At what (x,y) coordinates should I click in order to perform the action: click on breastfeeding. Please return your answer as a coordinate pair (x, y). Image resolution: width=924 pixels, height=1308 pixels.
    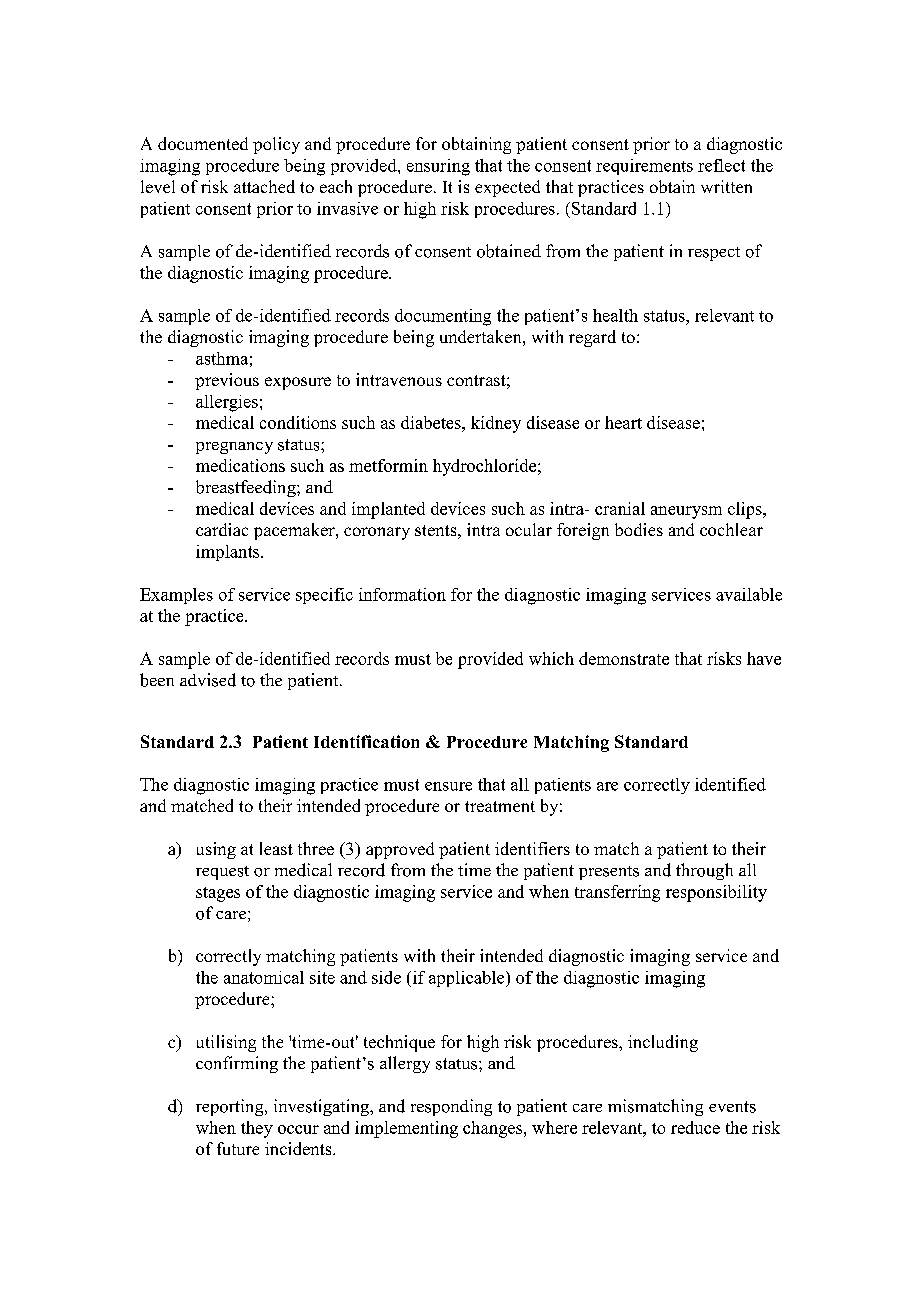
    Looking at the image, I should click on (247, 488).
